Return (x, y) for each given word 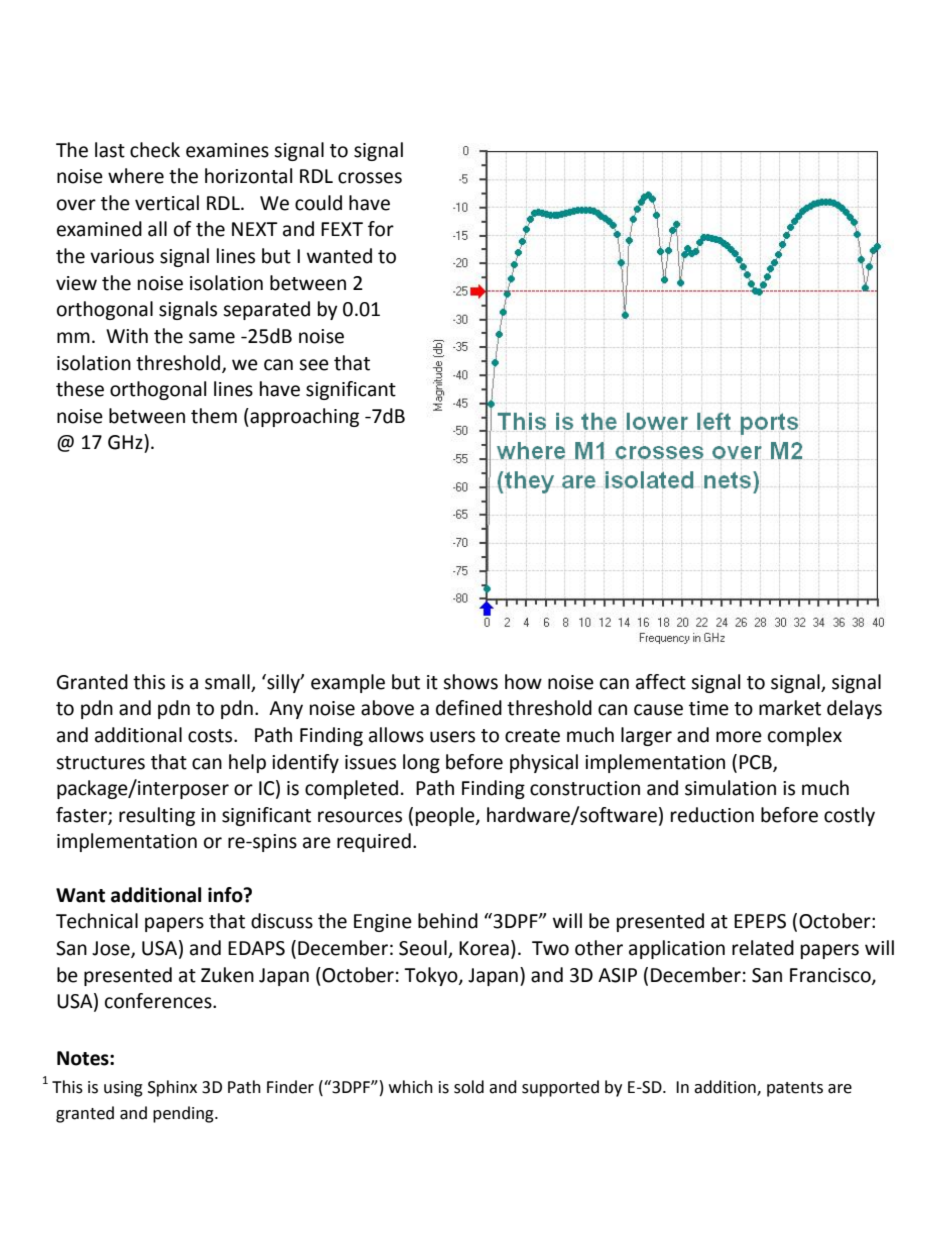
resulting (157, 816)
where (136, 176)
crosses (370, 178)
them (214, 416)
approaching (303, 417)
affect (661, 682)
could (318, 203)
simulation (730, 788)
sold (469, 1087)
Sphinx (172, 1088)
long (421, 763)
